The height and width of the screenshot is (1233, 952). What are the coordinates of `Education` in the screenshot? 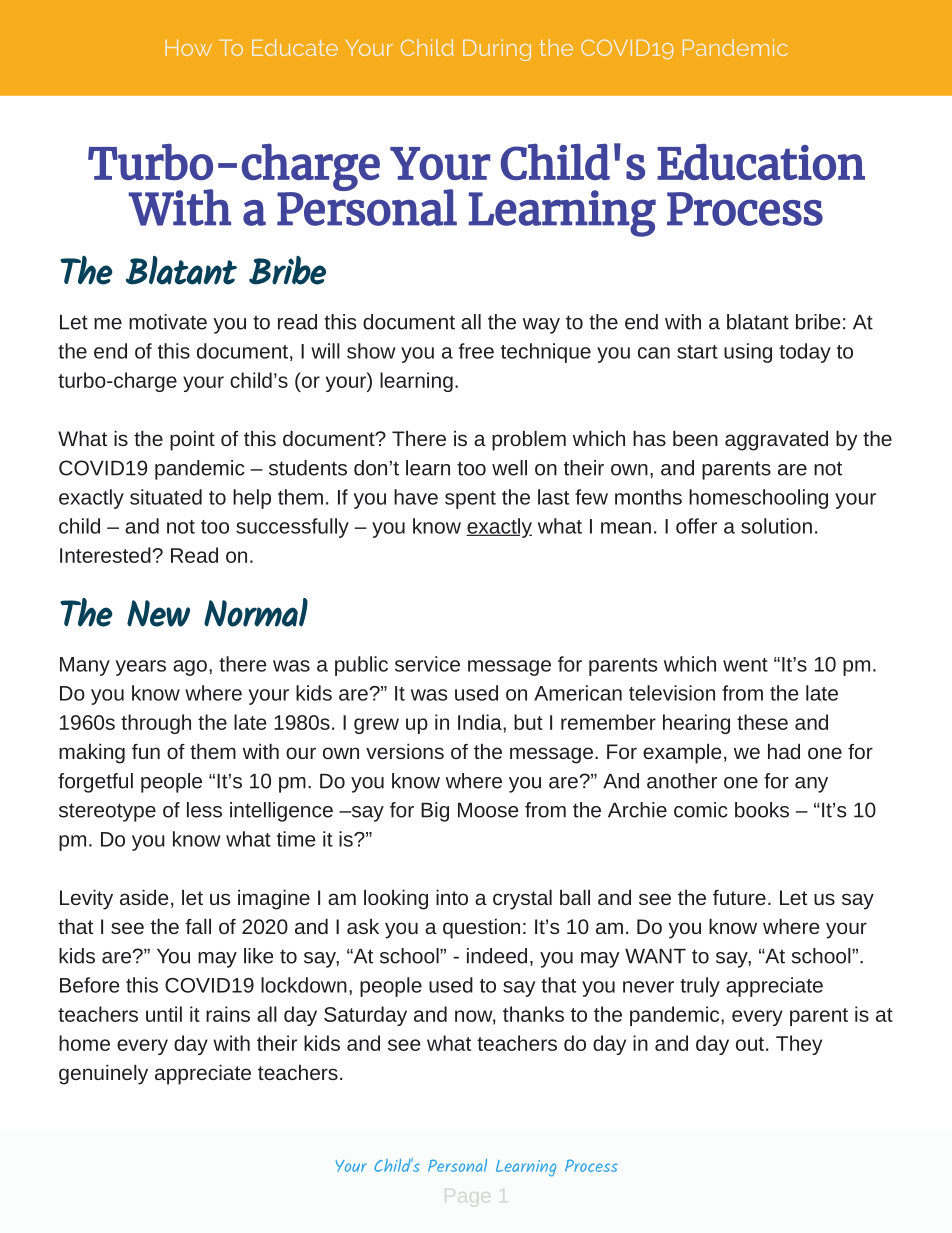 It's located at (761, 161).
